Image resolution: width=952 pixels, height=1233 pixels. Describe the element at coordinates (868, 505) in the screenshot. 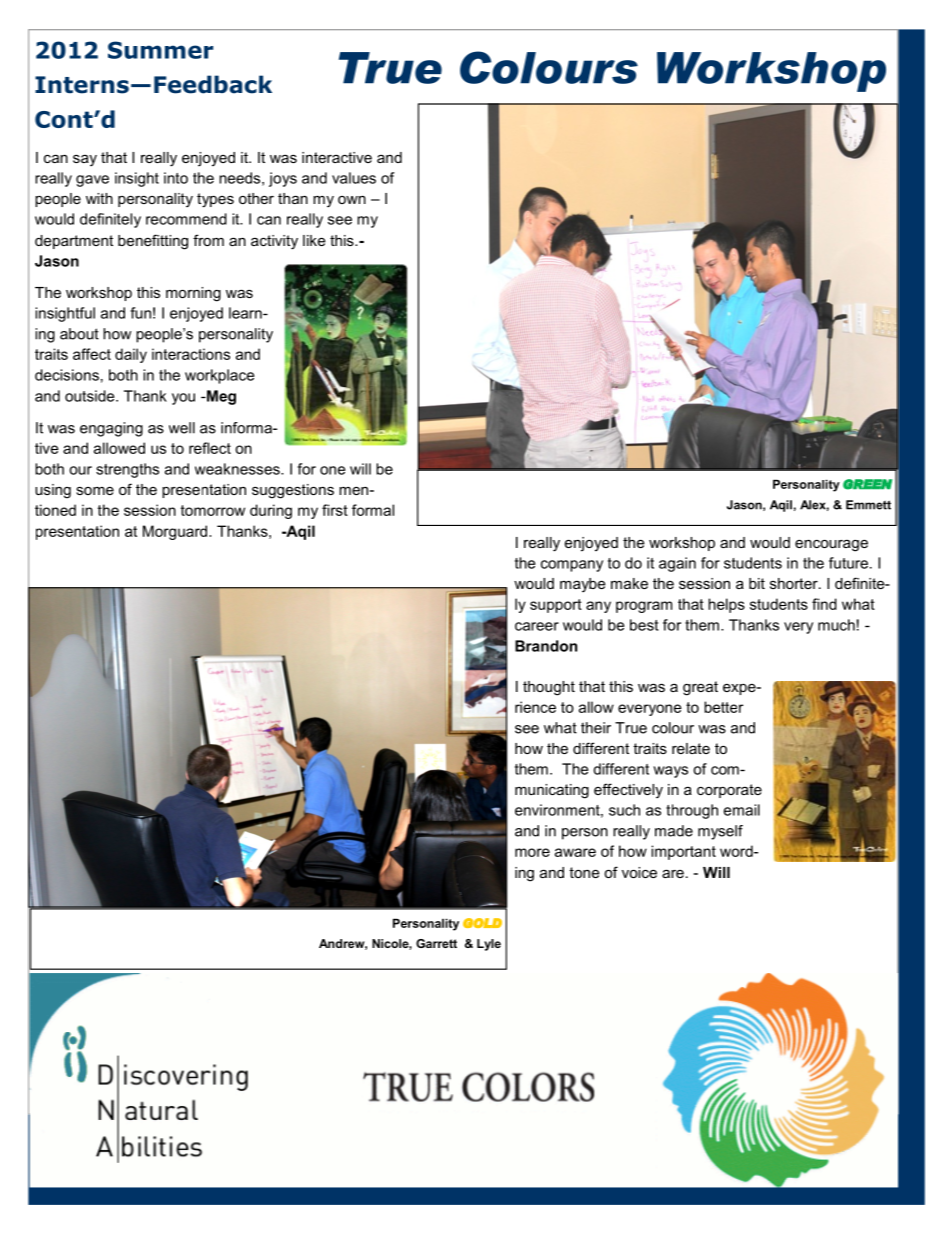

I see `Emmett` at that location.
